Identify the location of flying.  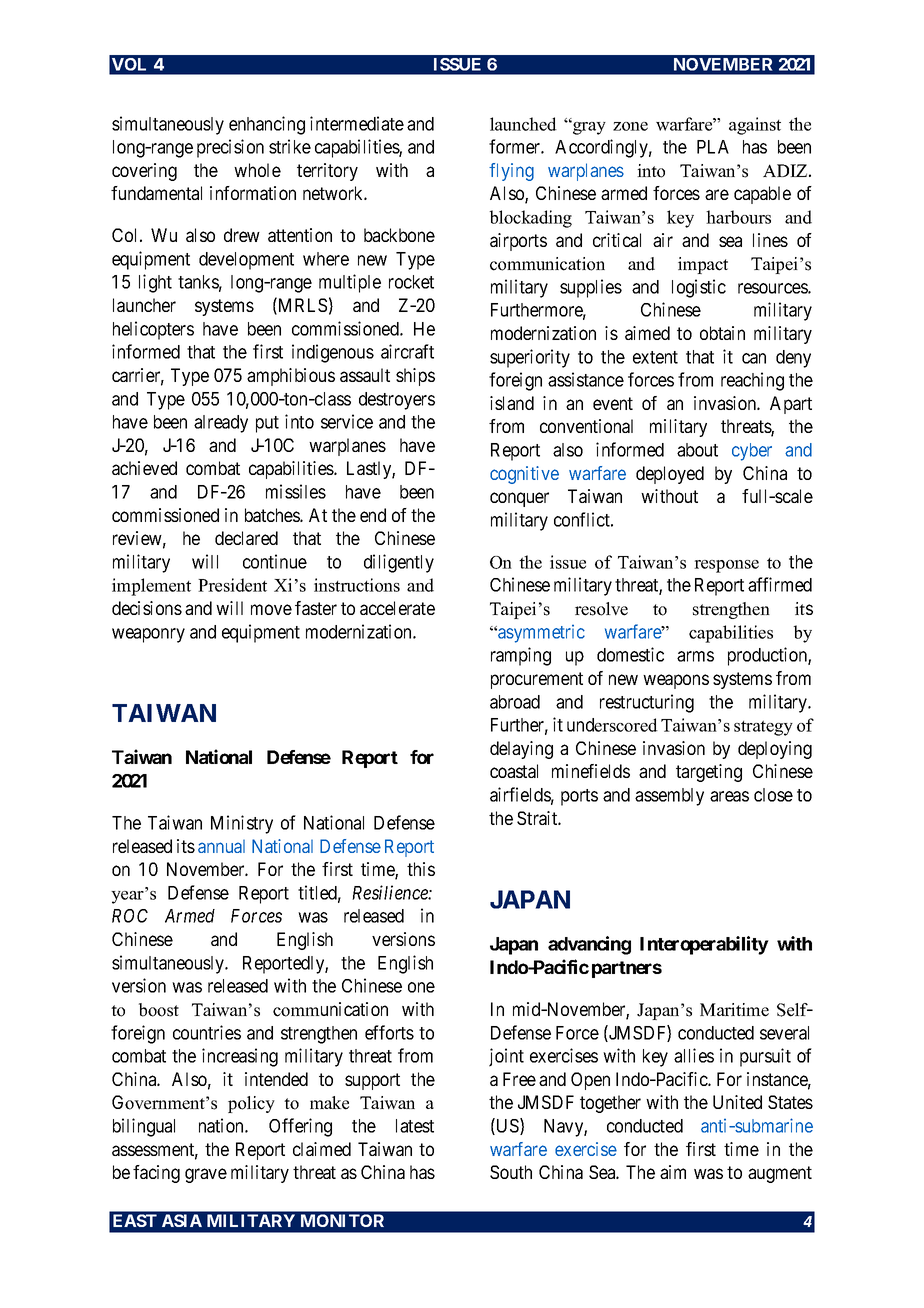
(511, 172).
